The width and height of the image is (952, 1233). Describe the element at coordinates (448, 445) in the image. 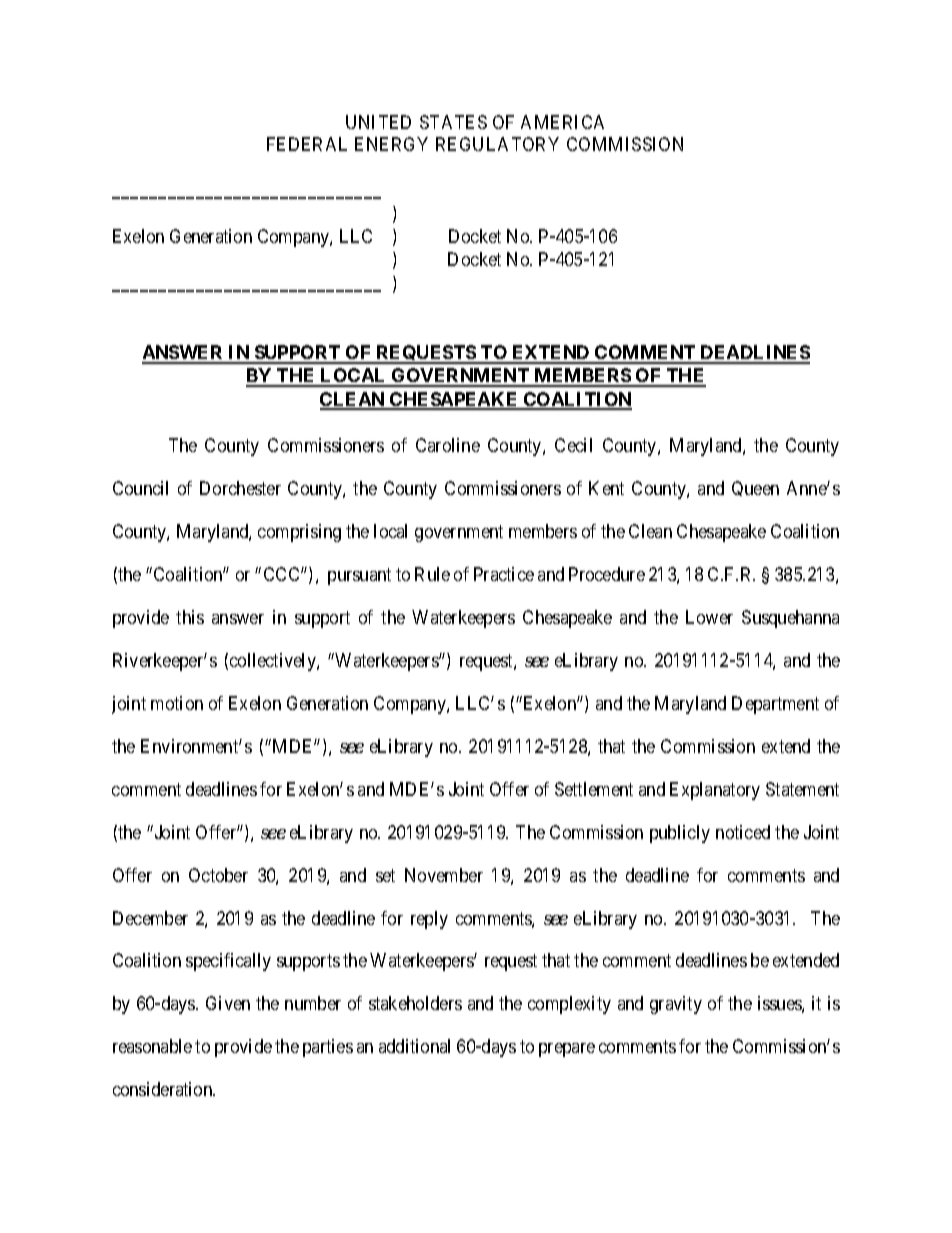

I see `Caroline` at that location.
